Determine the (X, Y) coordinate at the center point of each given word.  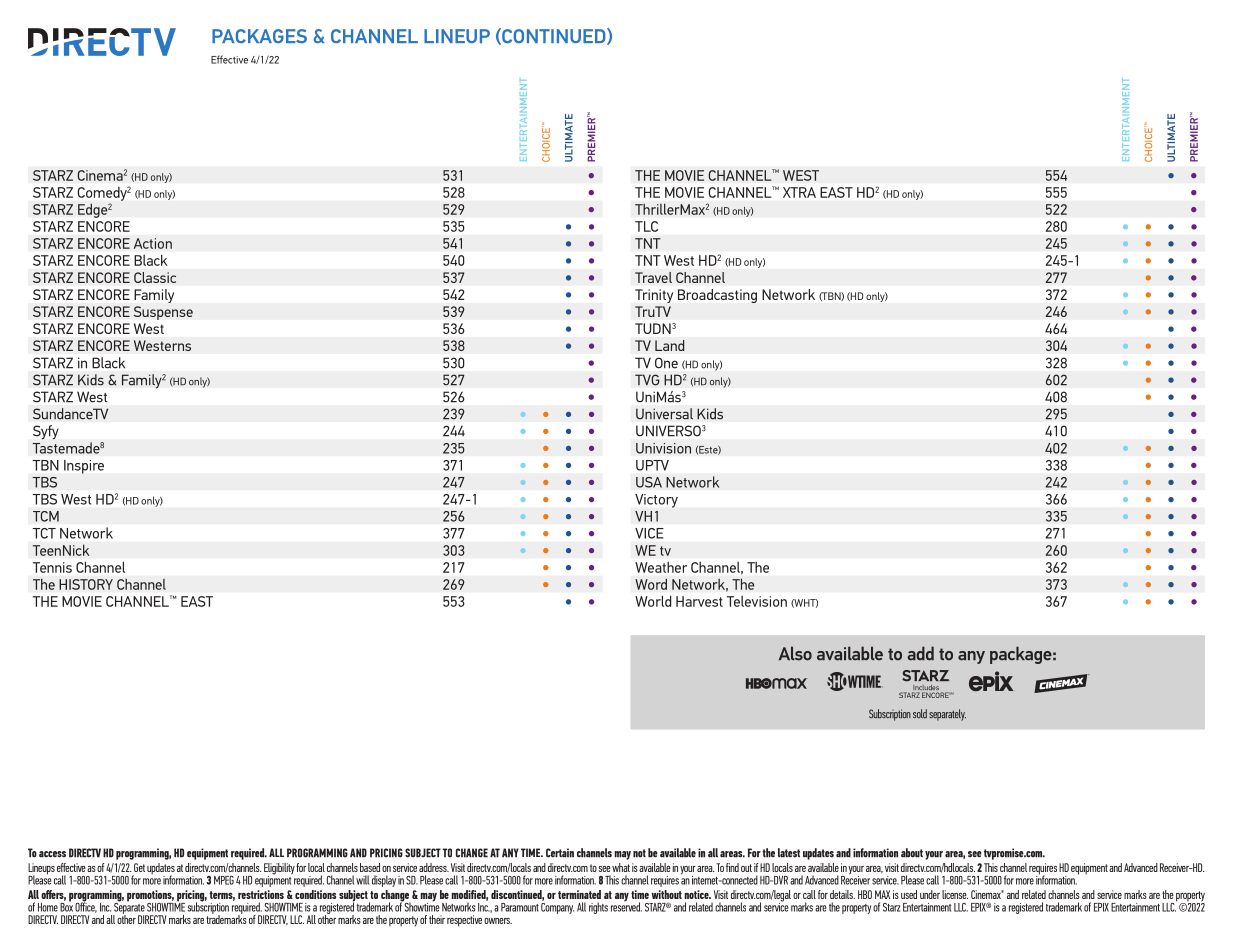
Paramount (520, 907)
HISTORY (86, 584)
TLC (646, 226)
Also (795, 653)
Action (152, 243)
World (653, 601)
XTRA (799, 192)
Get (139, 867)
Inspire (84, 467)
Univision (663, 448)
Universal (664, 414)
